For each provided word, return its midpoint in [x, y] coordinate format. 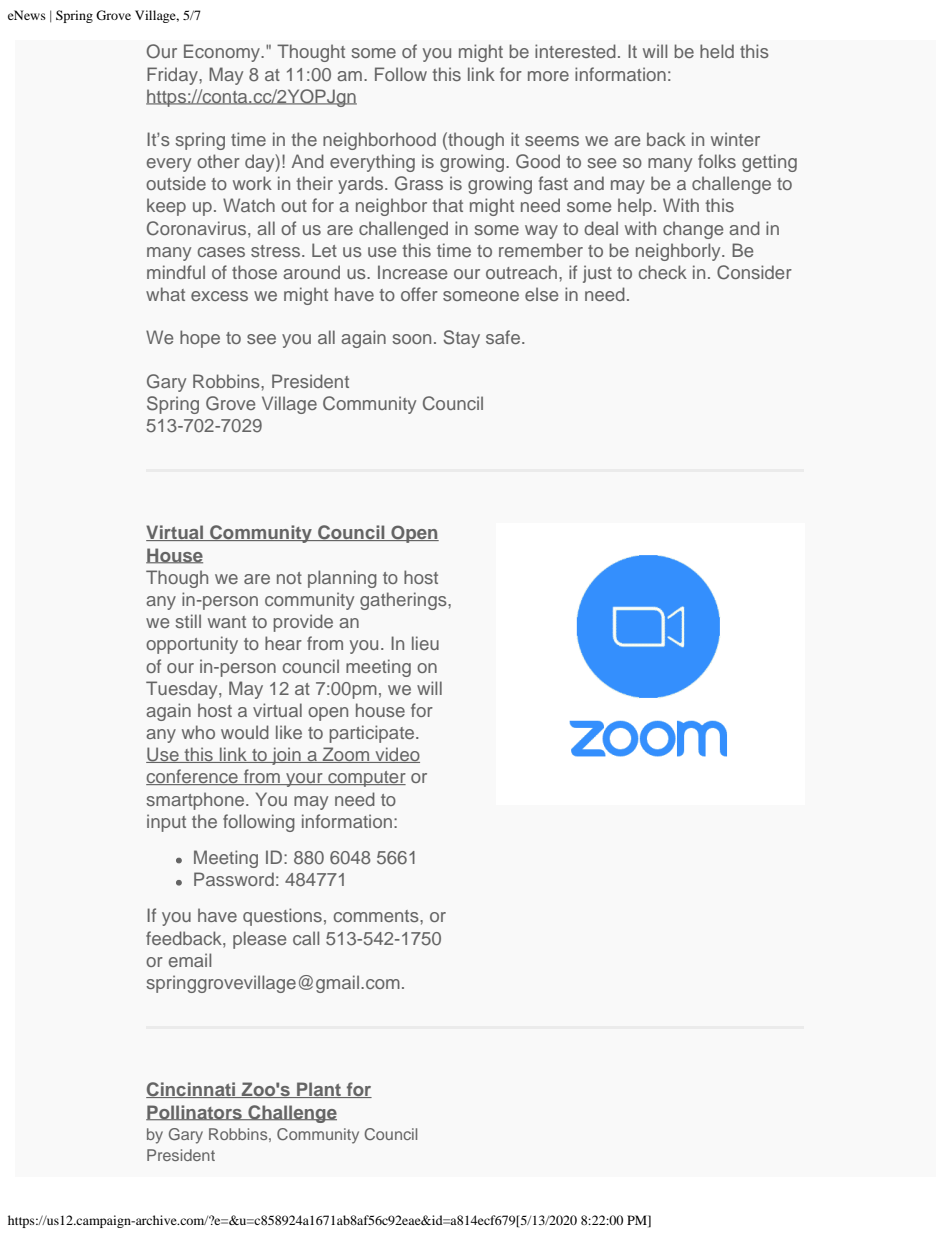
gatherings [404, 601]
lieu [425, 643]
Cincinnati [192, 1090]
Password [234, 879]
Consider [754, 272]
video [396, 755]
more [548, 76]
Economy [223, 53]
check [663, 272]
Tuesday [183, 690]
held [717, 51]
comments [377, 916]
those [254, 272]
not [289, 578]
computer [366, 779]
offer [419, 294]
